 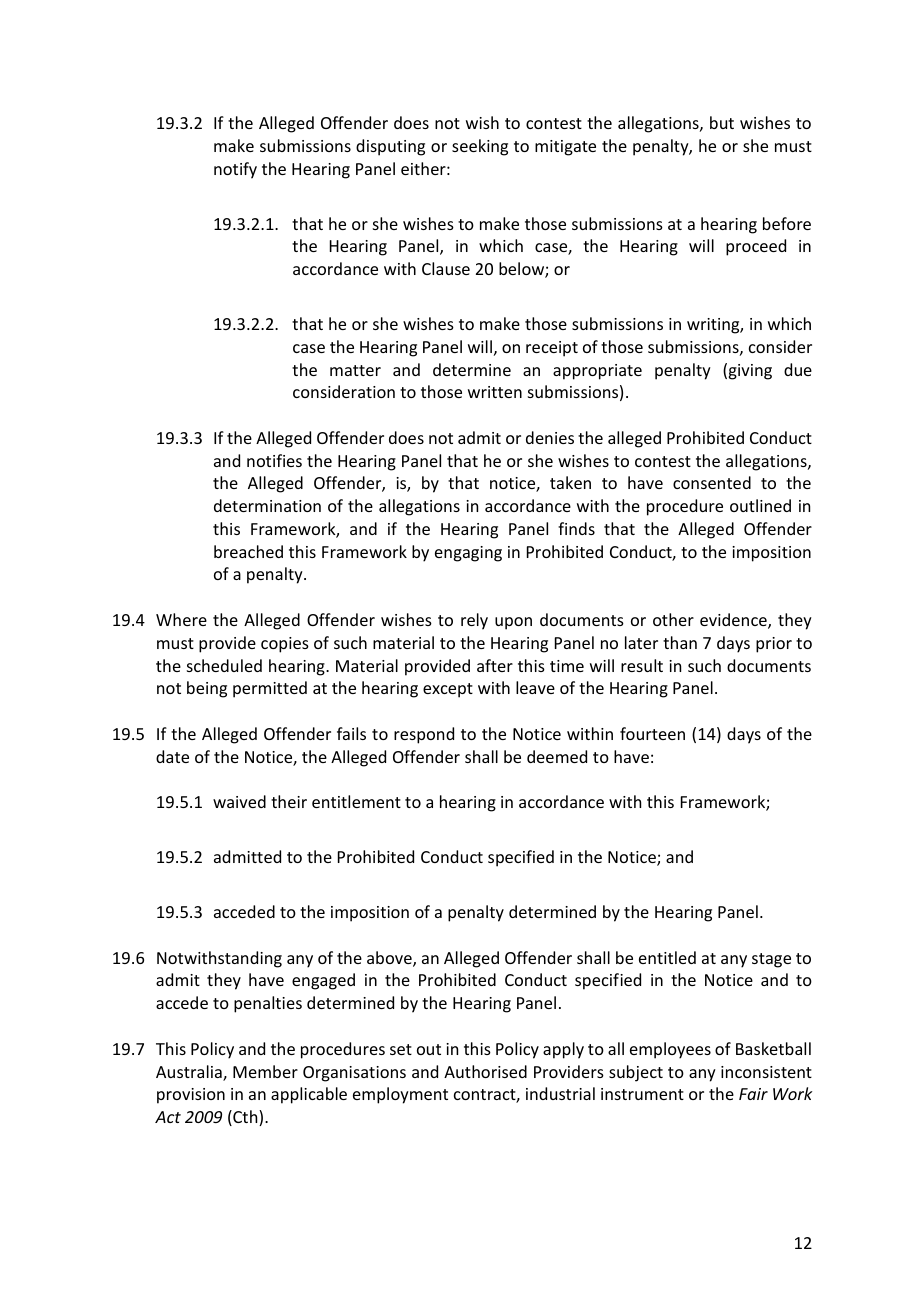 What do you see at coordinates (712, 482) in the page?
I see `consented` at bounding box center [712, 482].
